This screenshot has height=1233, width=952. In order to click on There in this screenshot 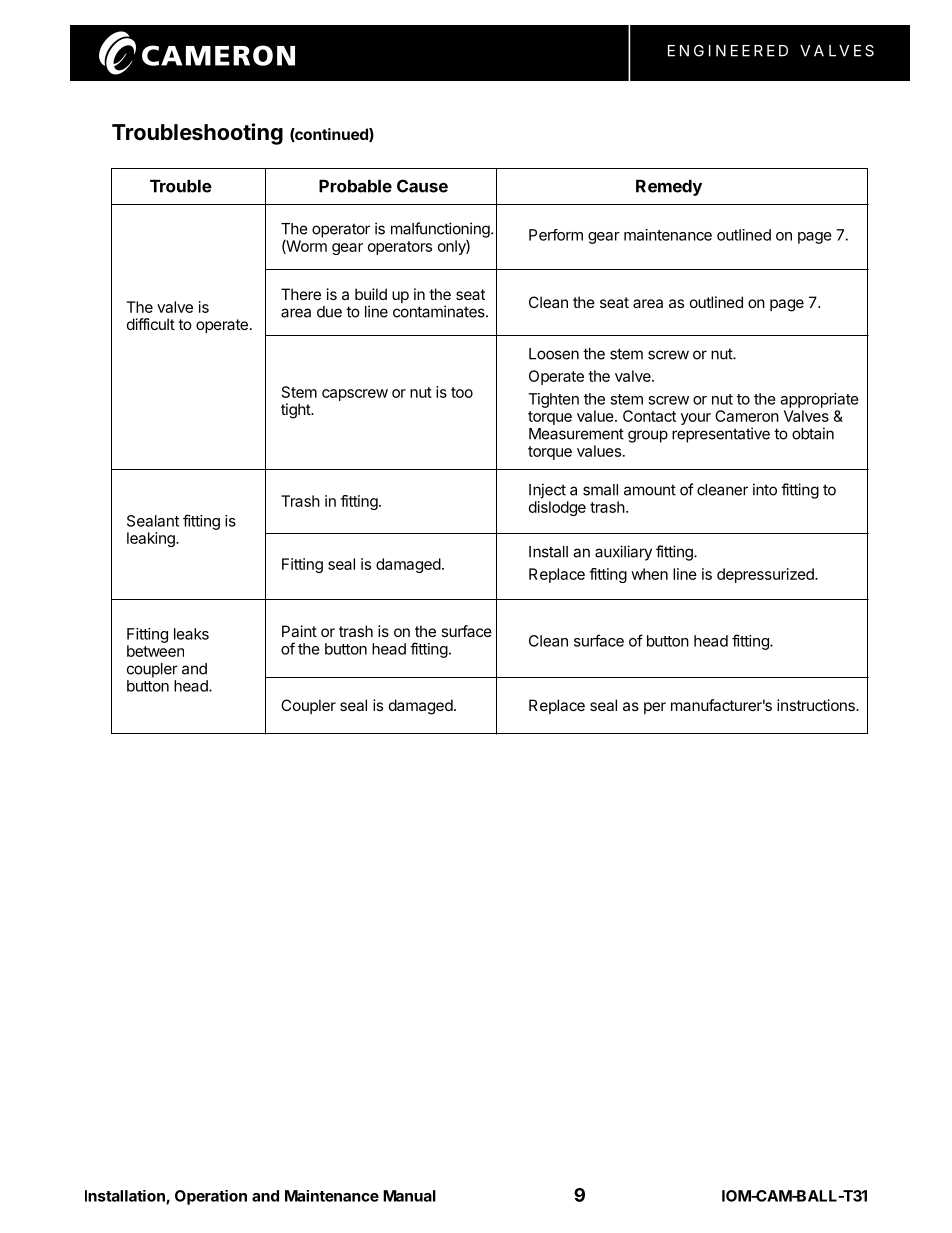, I will do `click(301, 294)`.
